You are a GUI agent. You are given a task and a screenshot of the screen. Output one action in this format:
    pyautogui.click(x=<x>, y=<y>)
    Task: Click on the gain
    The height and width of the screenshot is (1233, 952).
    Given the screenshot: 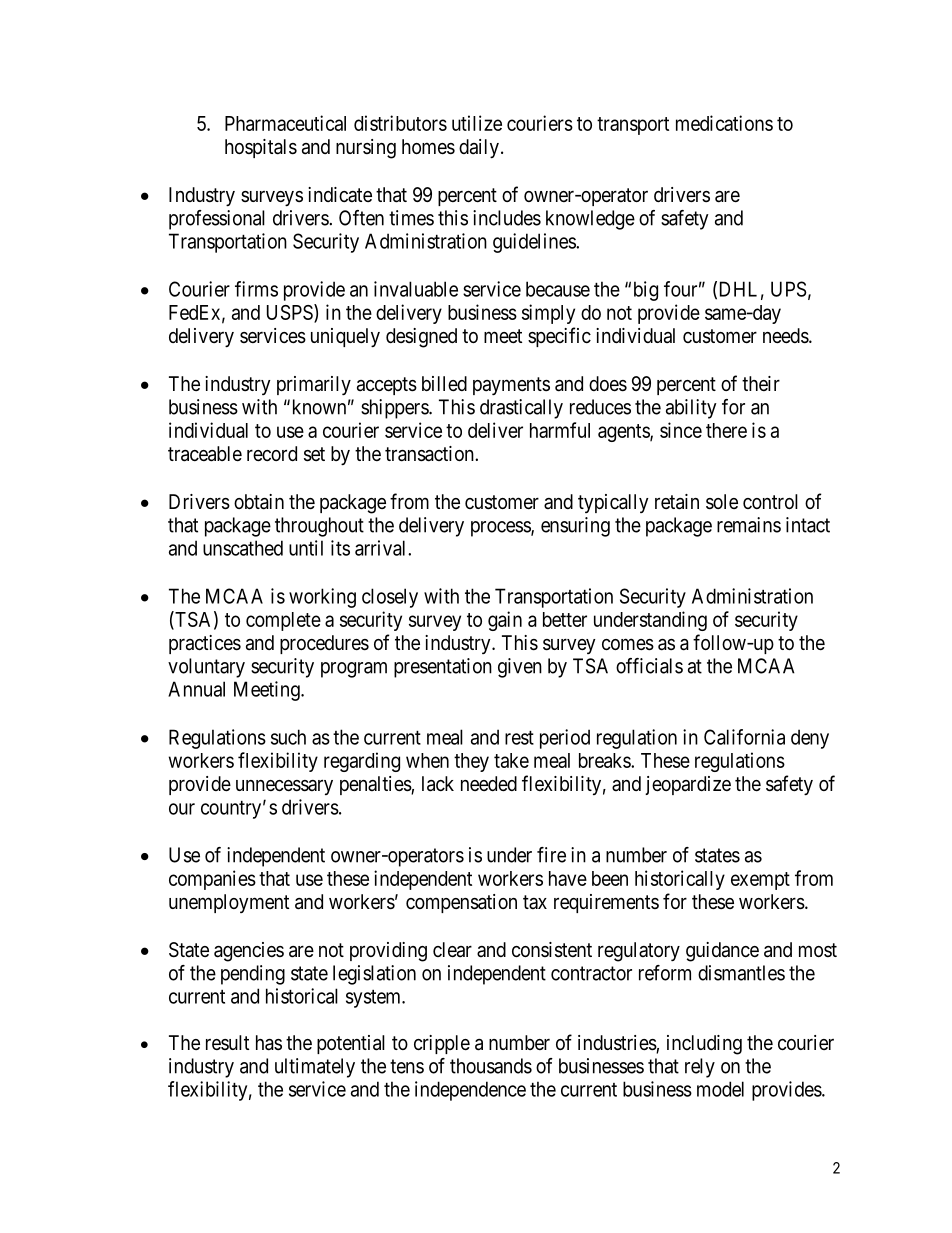 What is the action you would take?
    pyautogui.click(x=505, y=621)
